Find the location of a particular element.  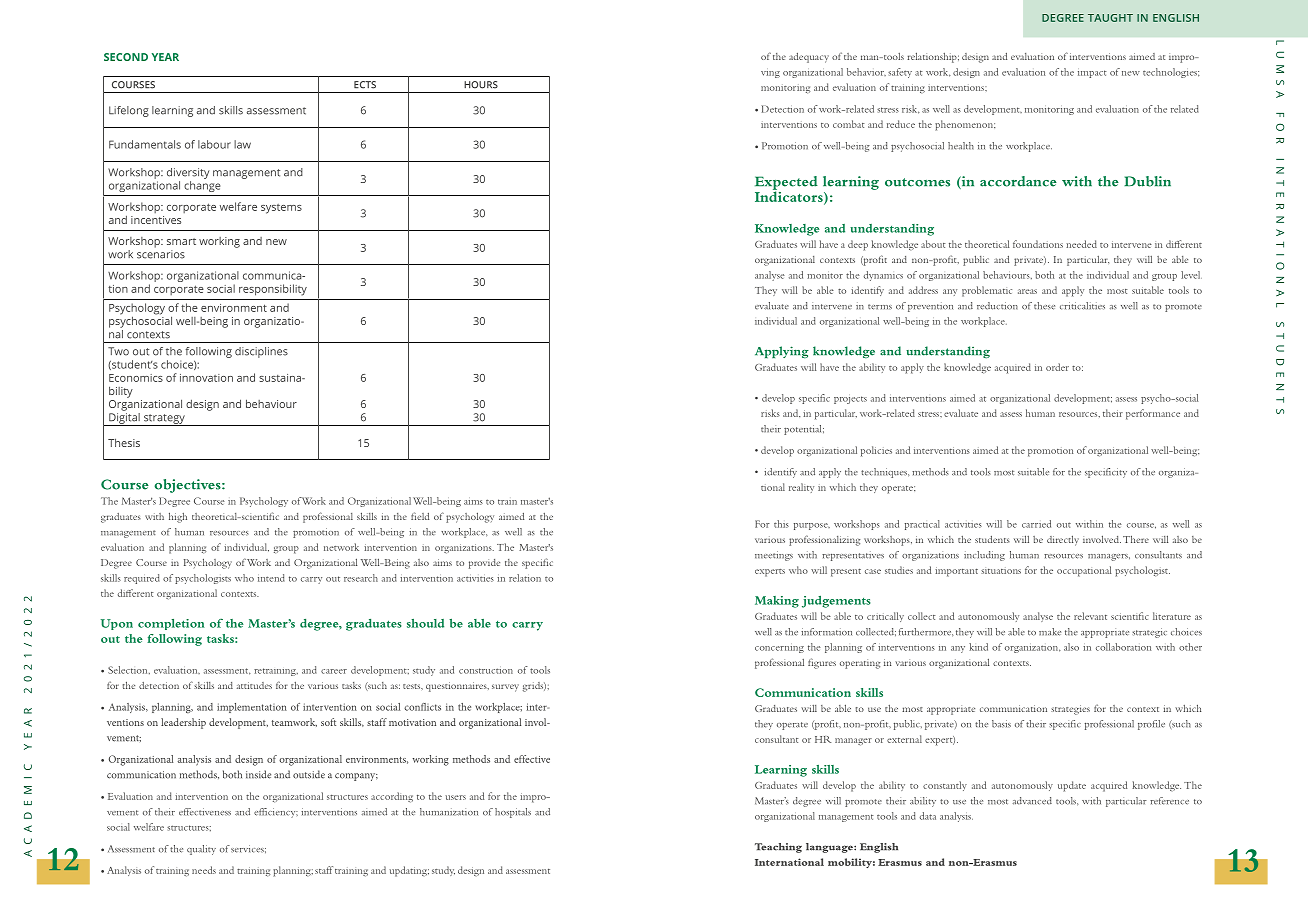

quality is located at coordinates (201, 850).
